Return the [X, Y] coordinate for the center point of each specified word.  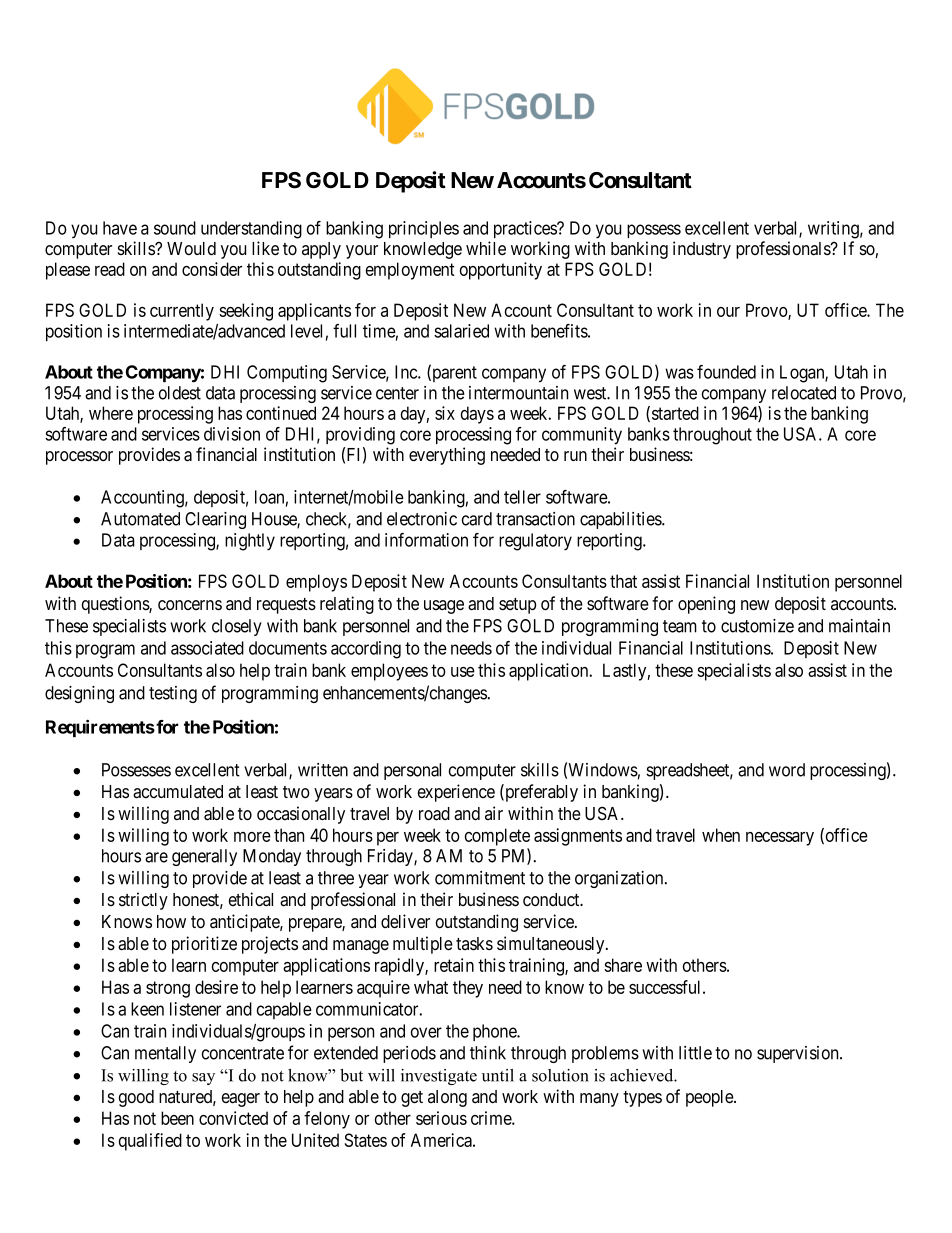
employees [389, 672]
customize [757, 626]
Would [191, 248]
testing [173, 694]
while [486, 248]
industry [702, 250]
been [177, 1118]
